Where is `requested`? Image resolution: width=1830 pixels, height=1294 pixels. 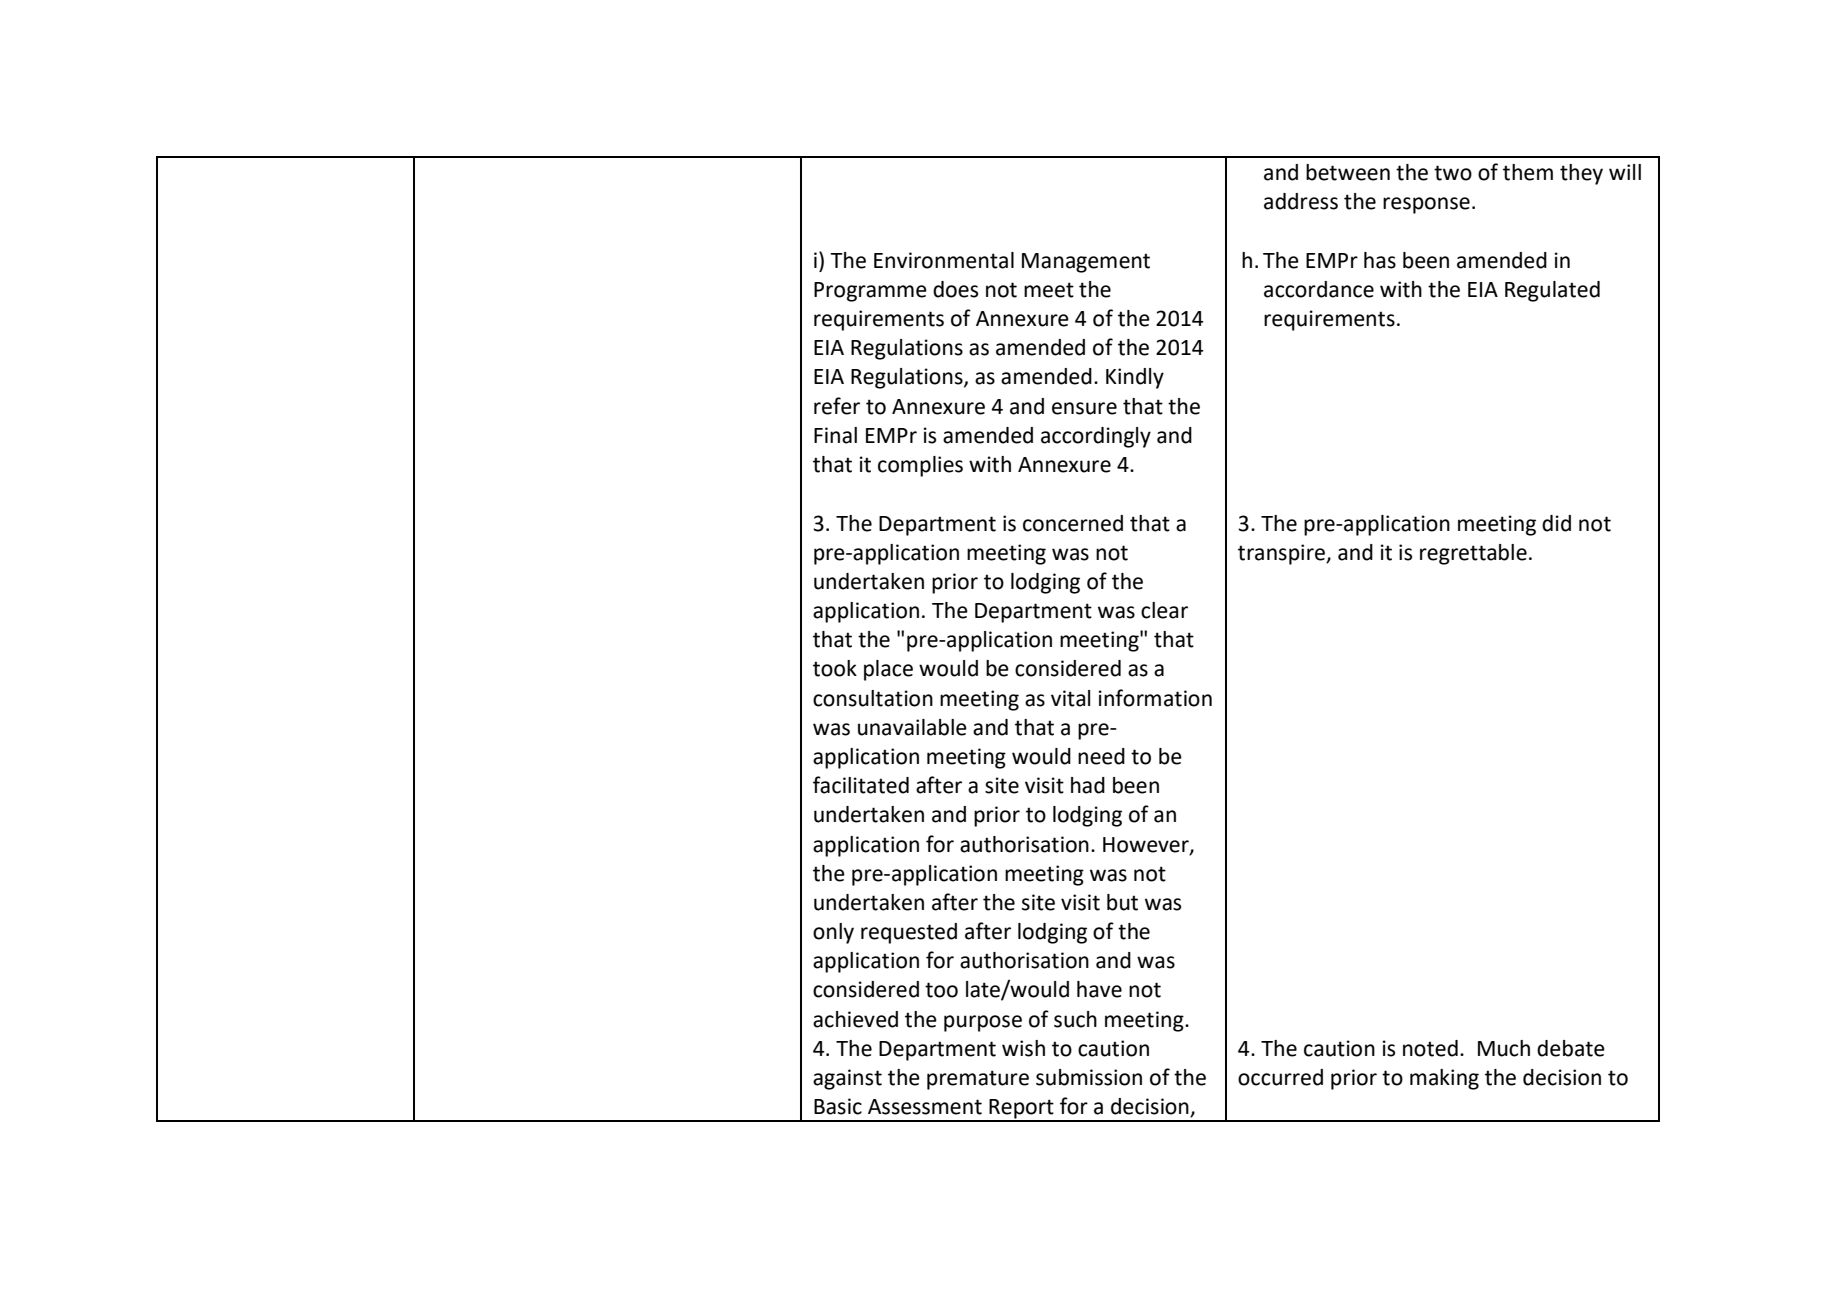 requested is located at coordinates (909, 933).
